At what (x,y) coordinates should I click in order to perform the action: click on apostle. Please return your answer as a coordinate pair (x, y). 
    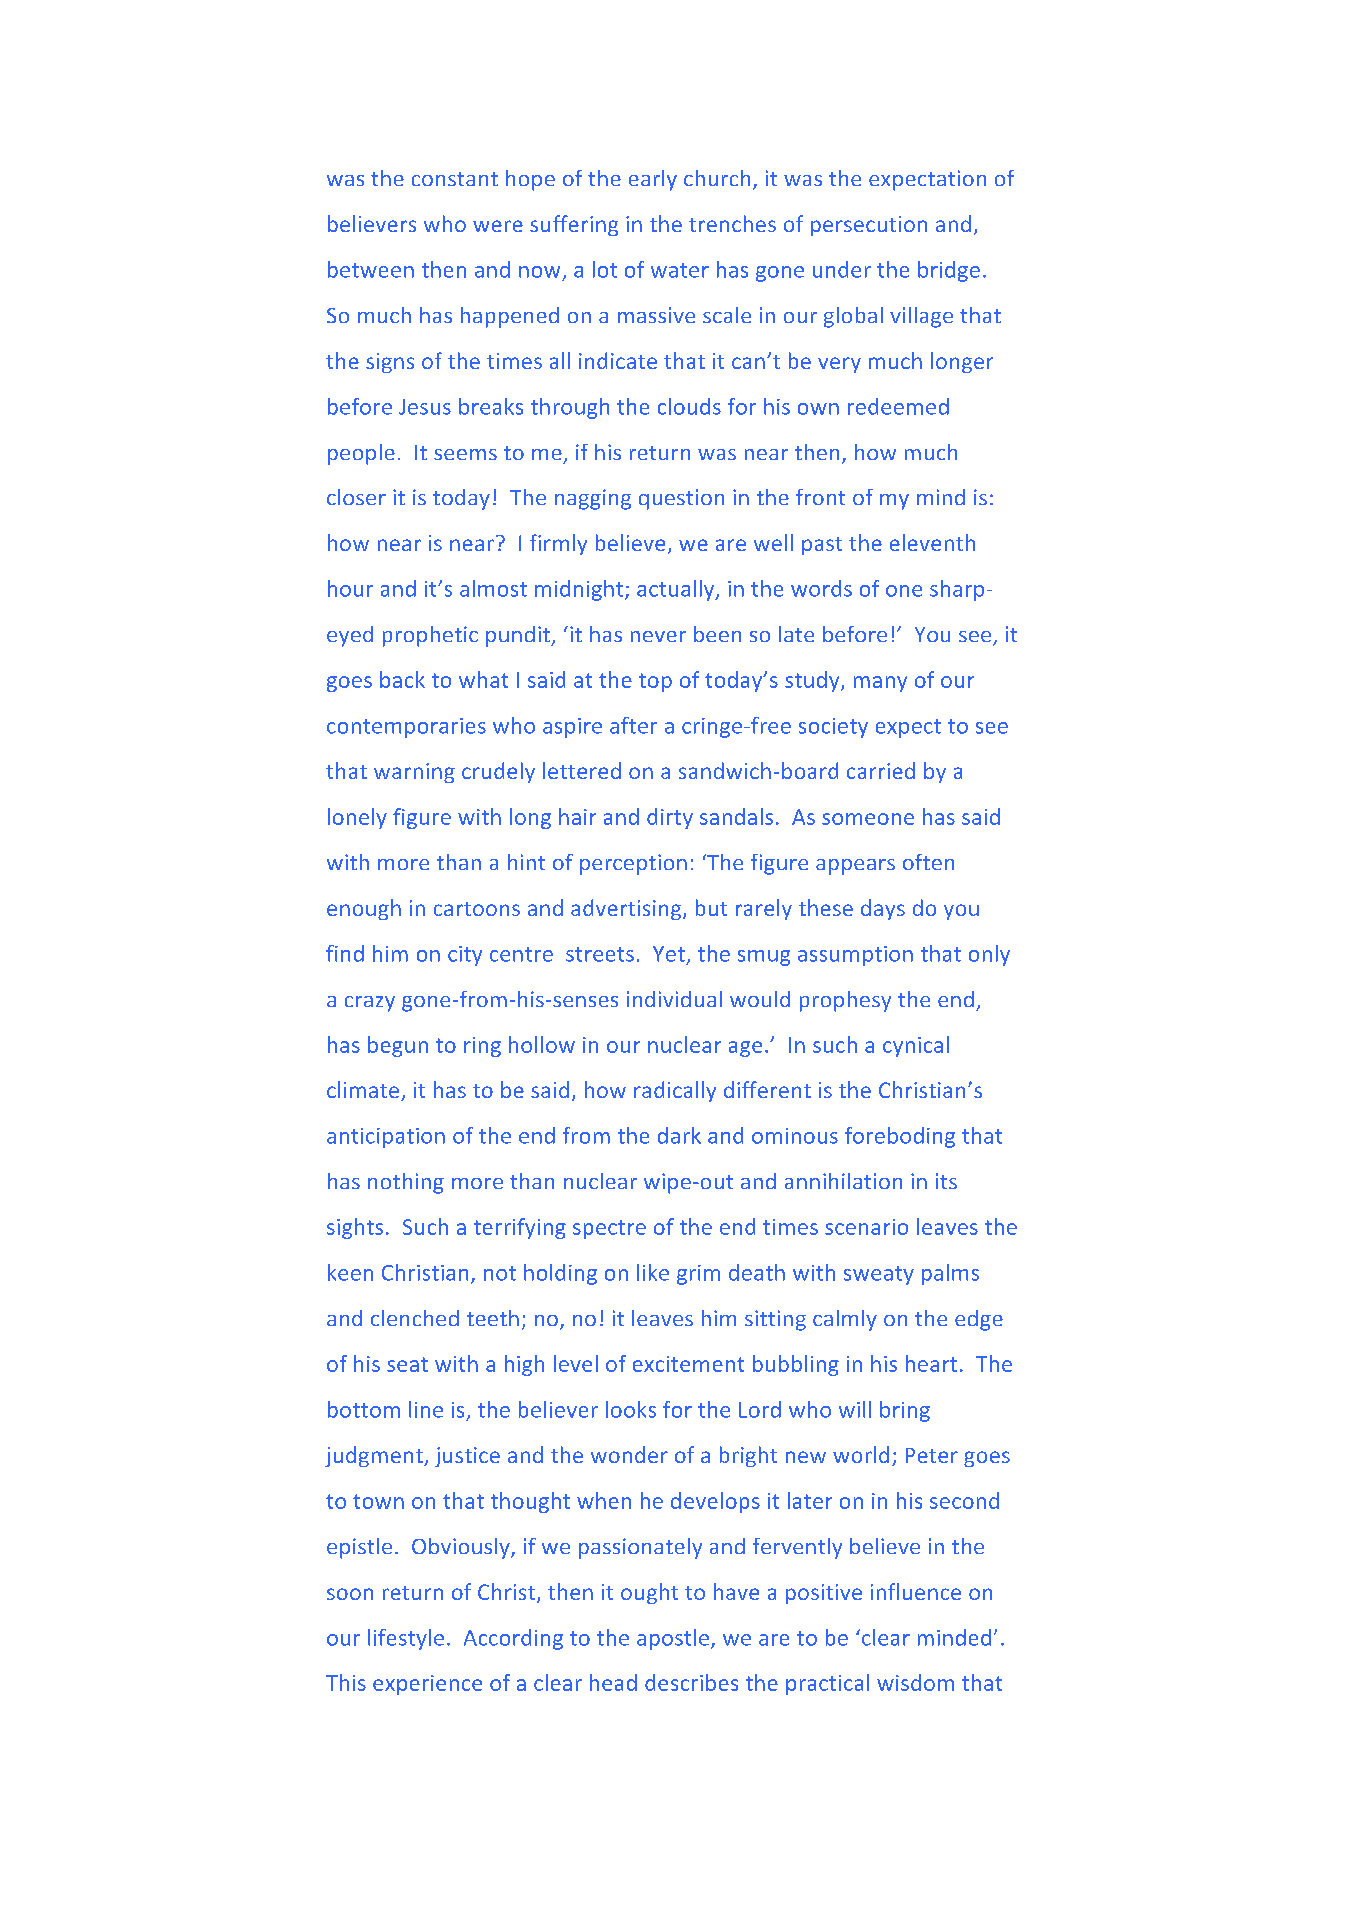
    Looking at the image, I should click on (673, 1639).
